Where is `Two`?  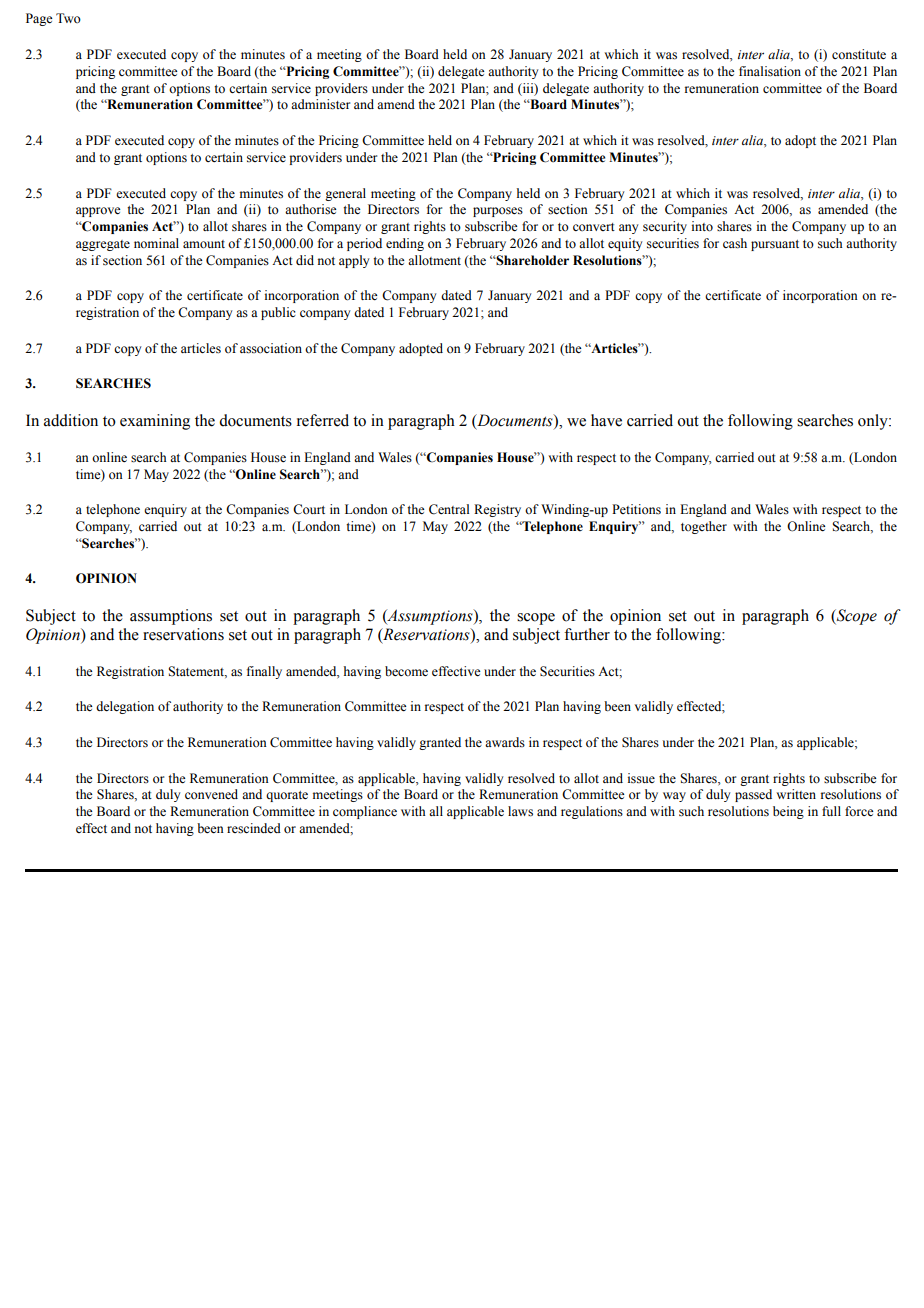 Two is located at coordinates (68, 18).
